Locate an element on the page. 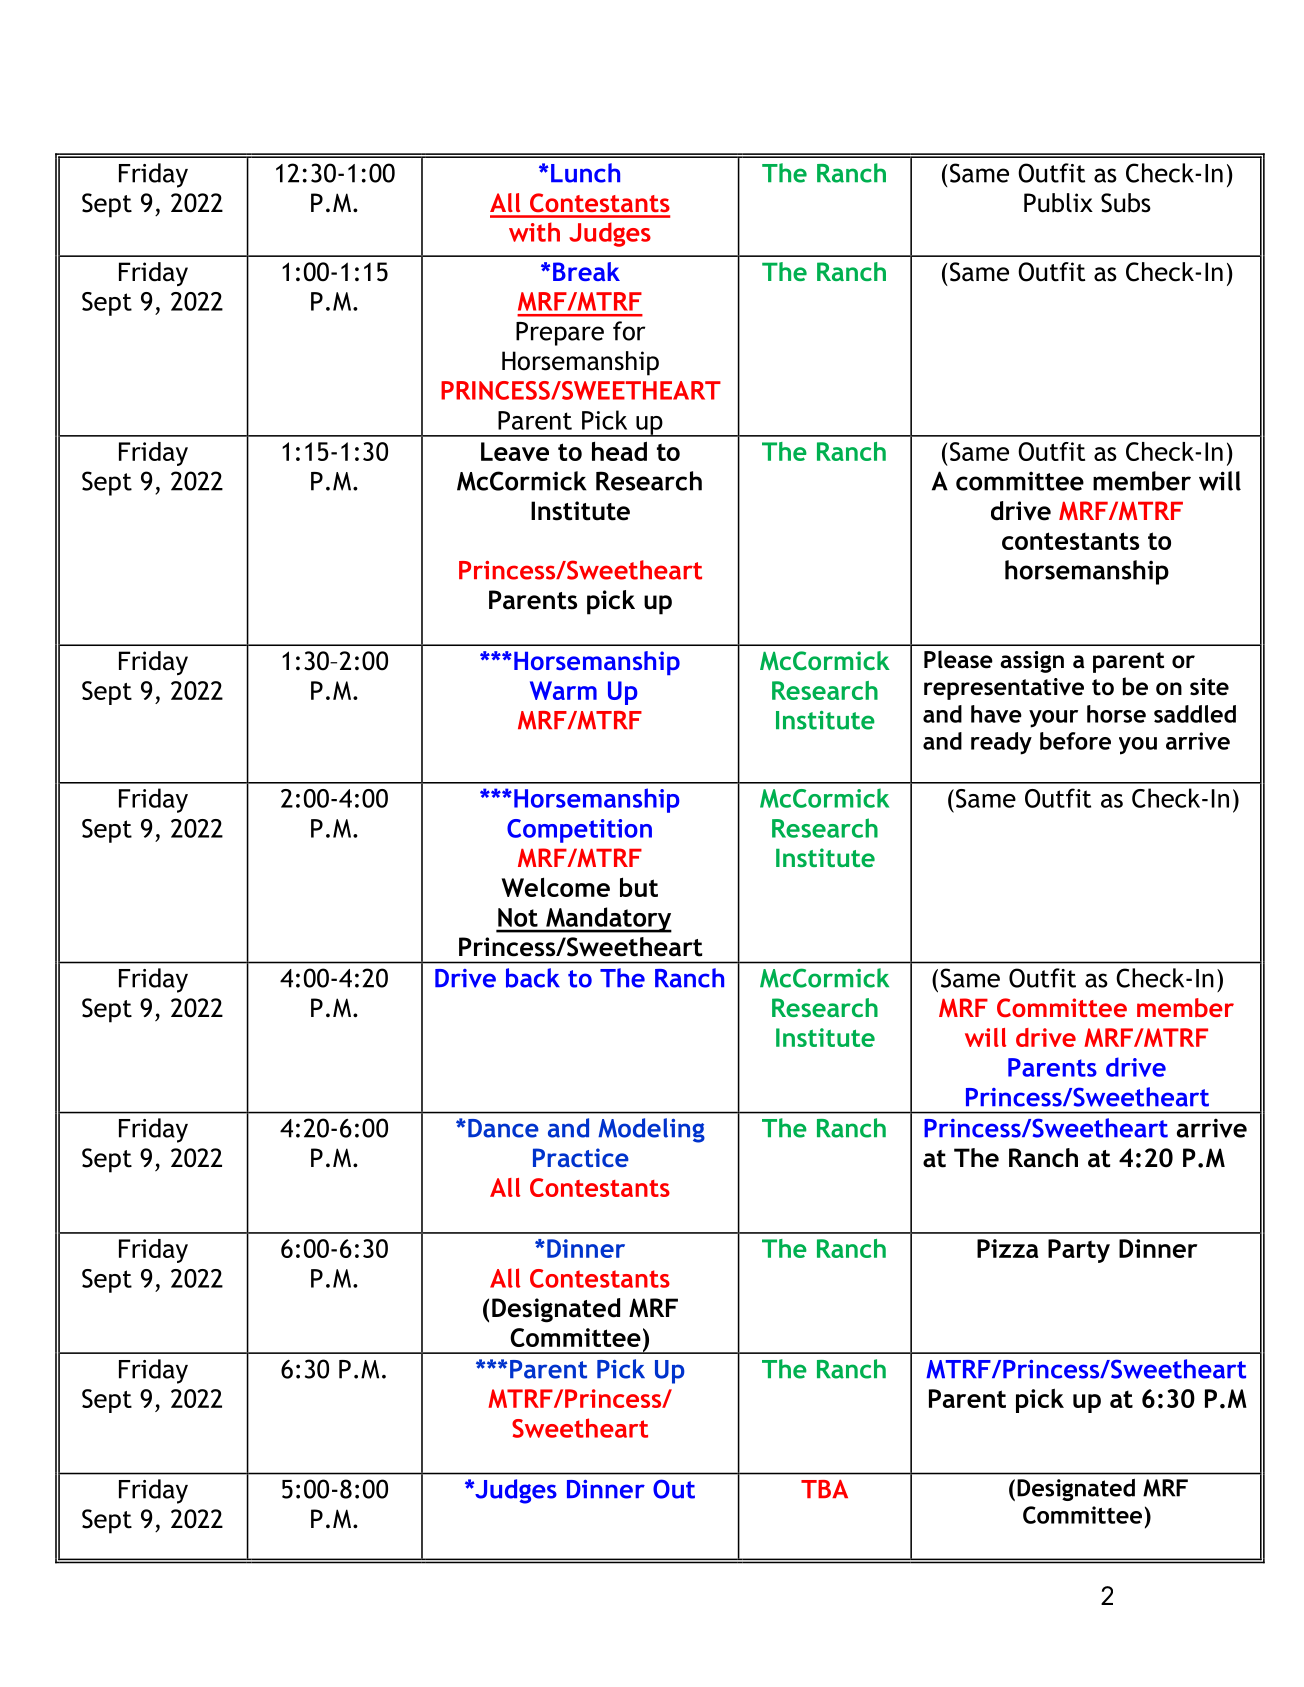  Competition is located at coordinates (579, 831).
